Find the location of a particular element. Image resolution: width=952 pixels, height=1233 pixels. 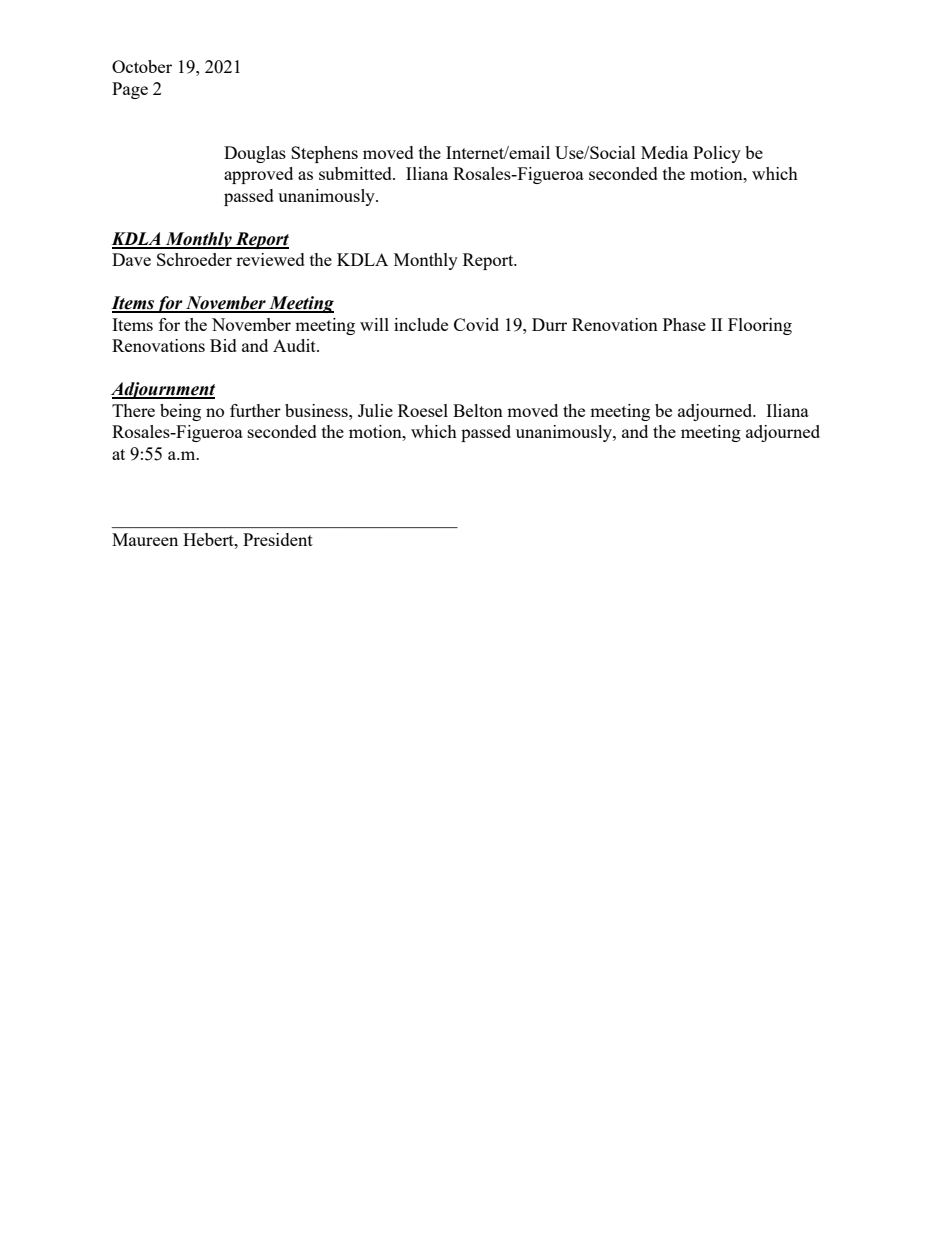

include is located at coordinates (421, 324).
